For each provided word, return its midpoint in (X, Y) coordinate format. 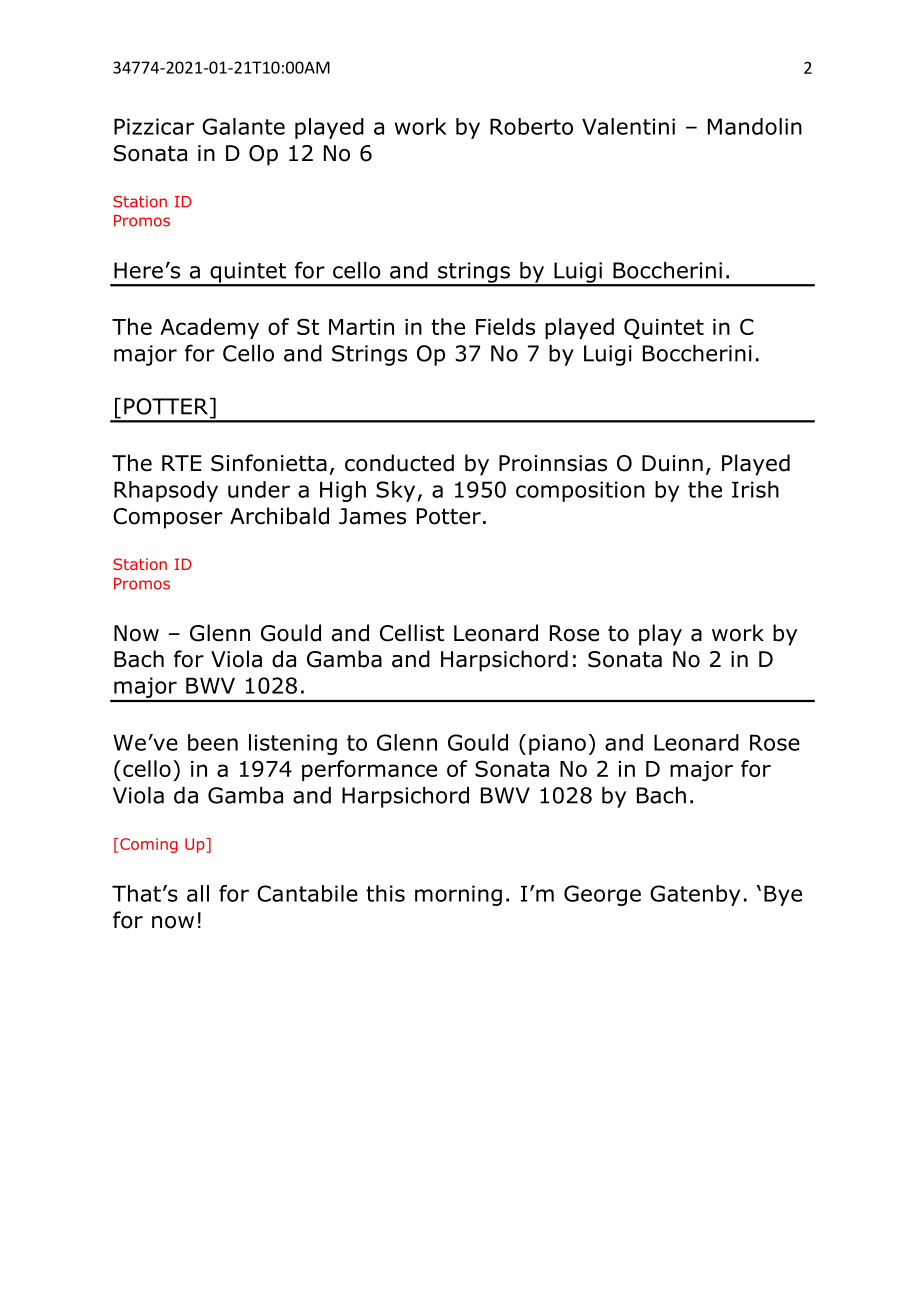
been (213, 742)
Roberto (531, 126)
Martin (361, 327)
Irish (755, 489)
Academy (209, 328)
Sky (397, 491)
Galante (243, 126)
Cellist (412, 633)
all (198, 893)
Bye (783, 895)
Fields (505, 326)
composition (580, 491)
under (259, 489)
